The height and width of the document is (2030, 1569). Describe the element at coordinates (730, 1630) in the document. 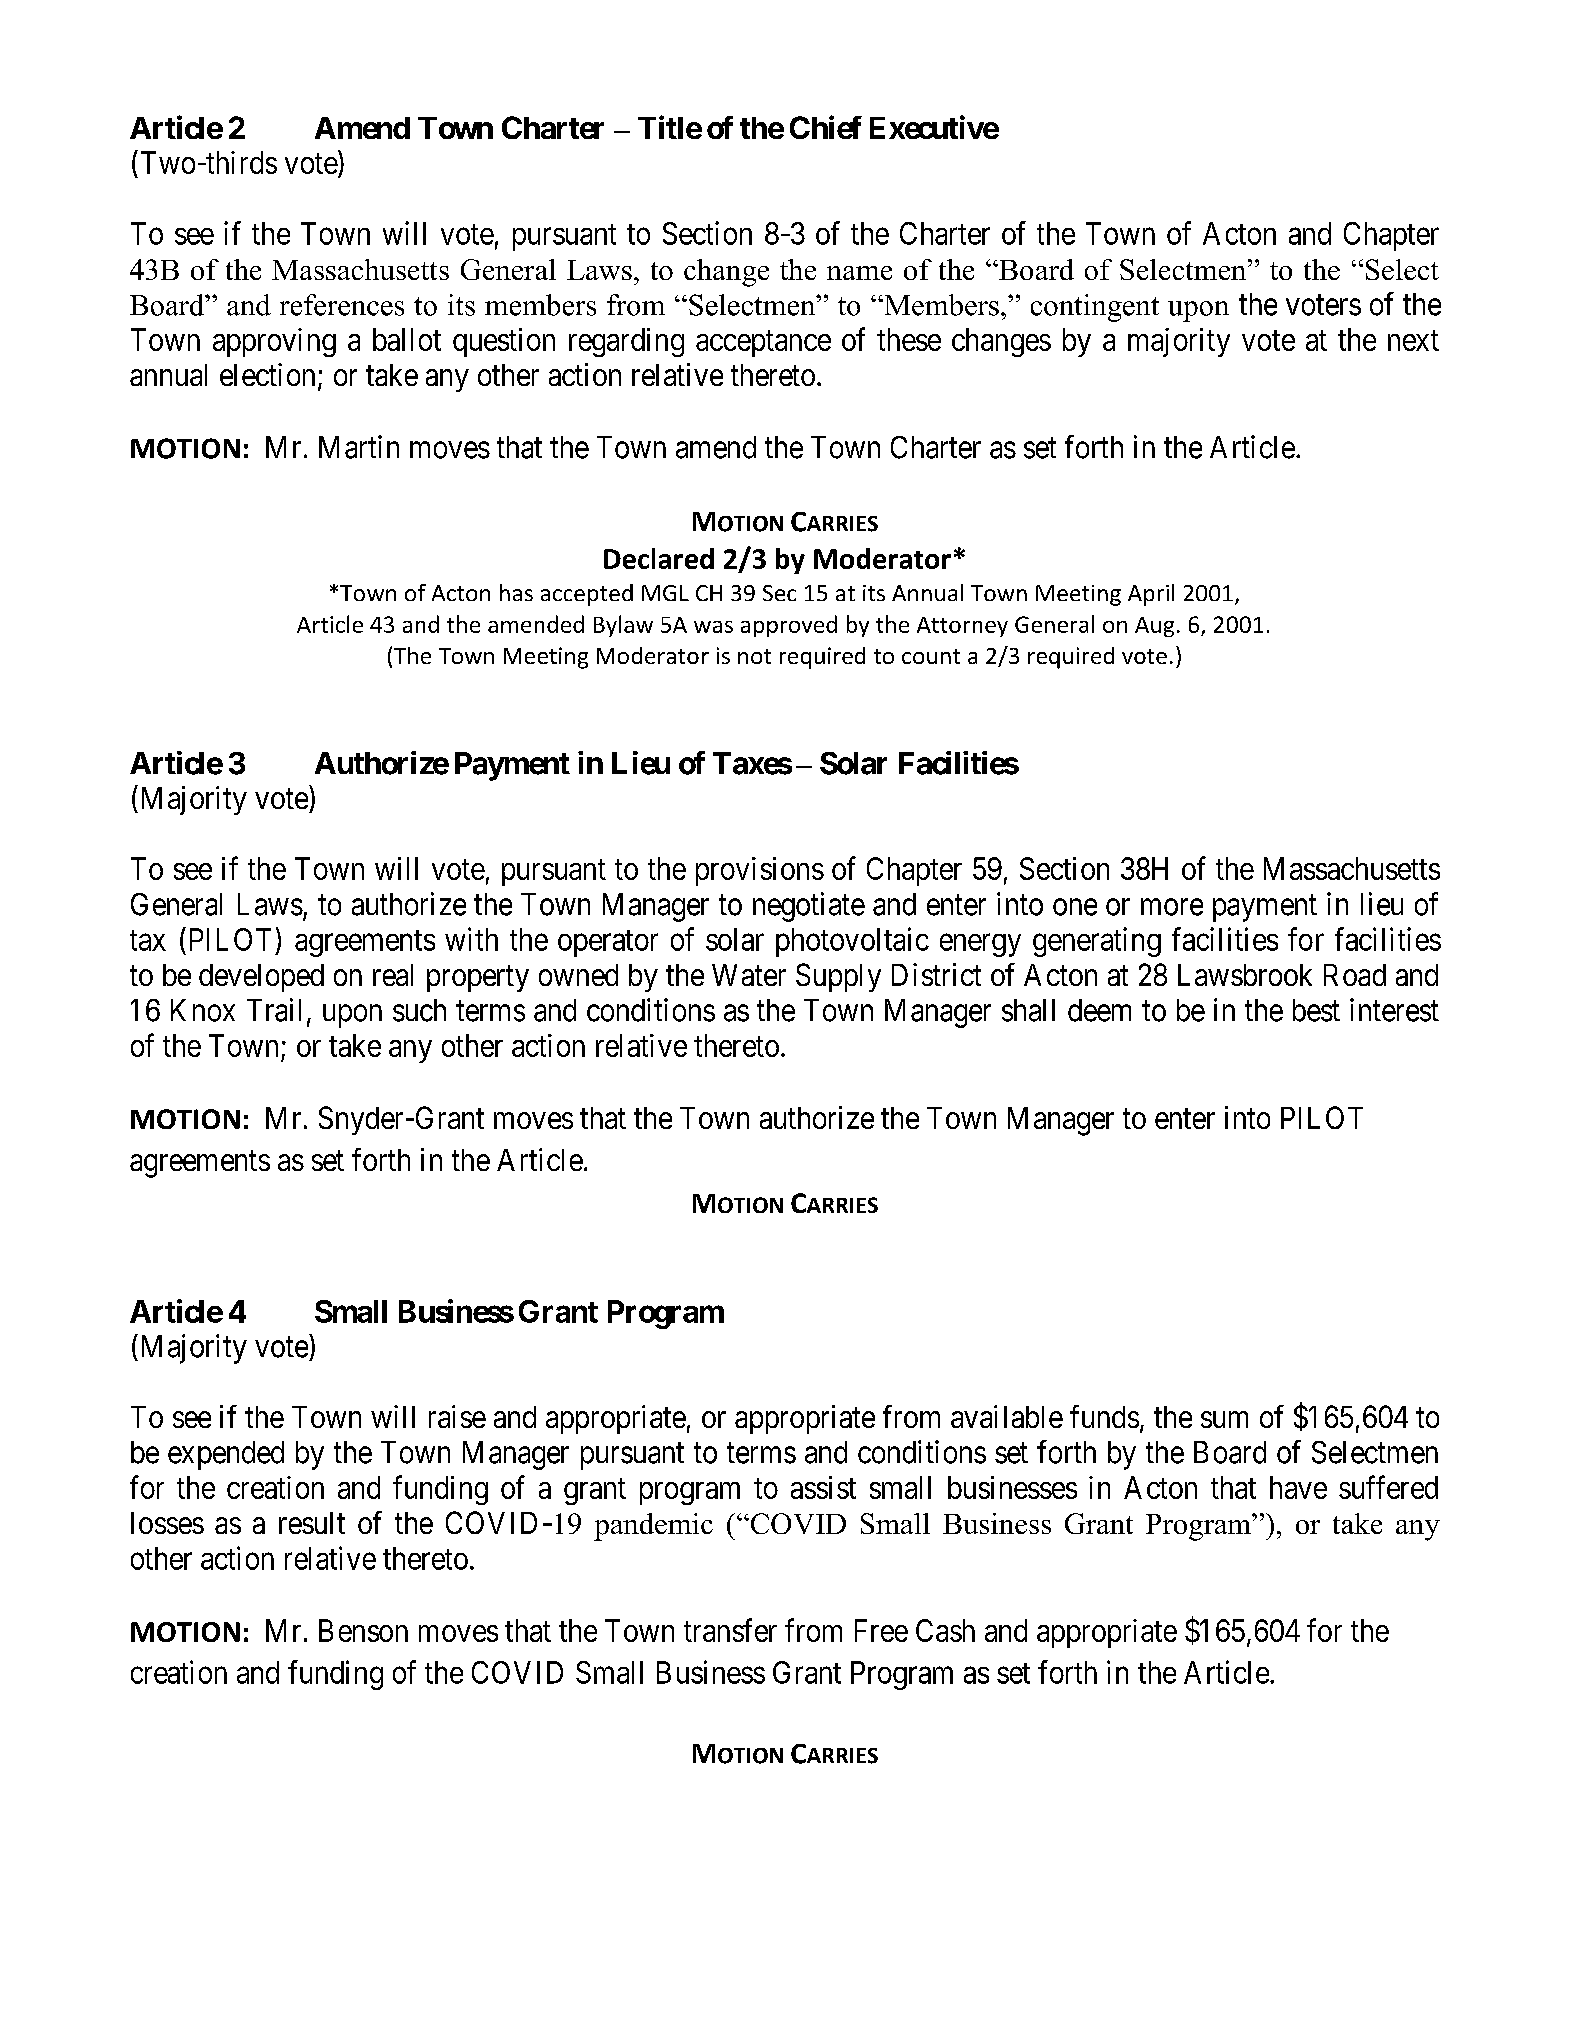

I see `transfer` at that location.
